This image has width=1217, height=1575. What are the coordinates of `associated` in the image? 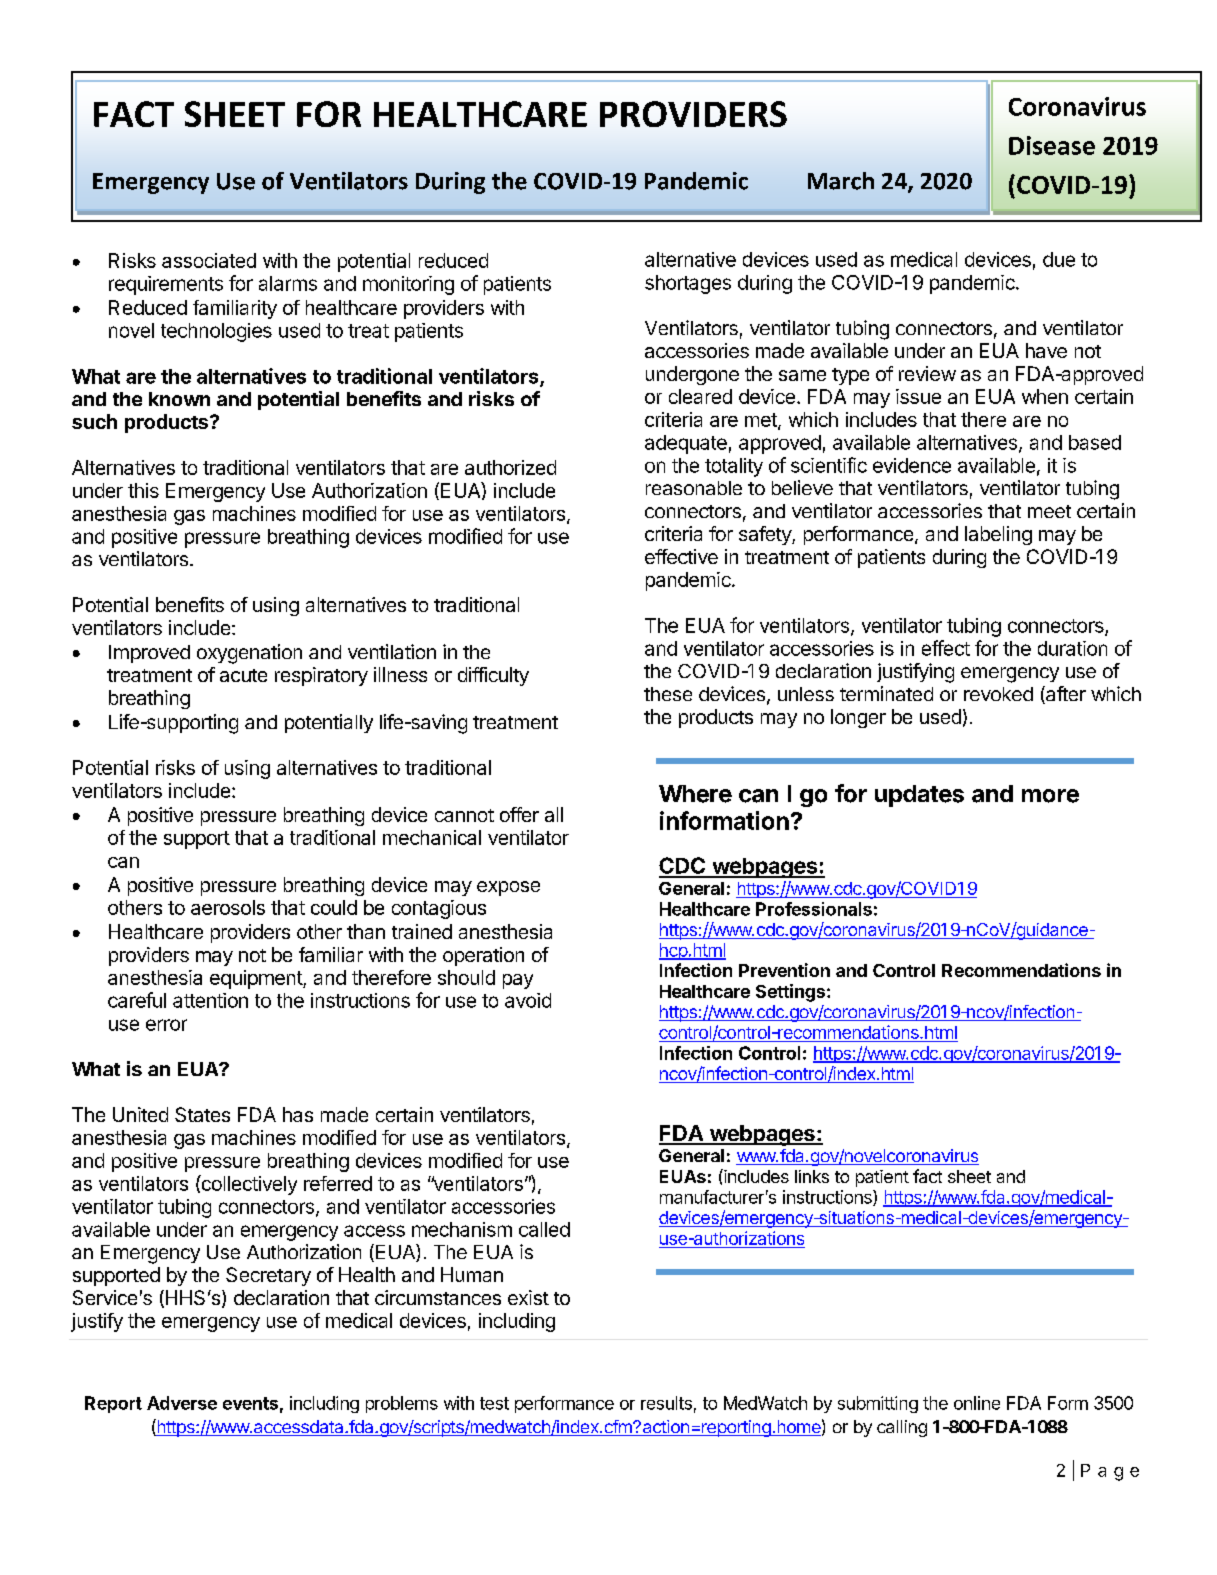 It's located at (209, 260).
